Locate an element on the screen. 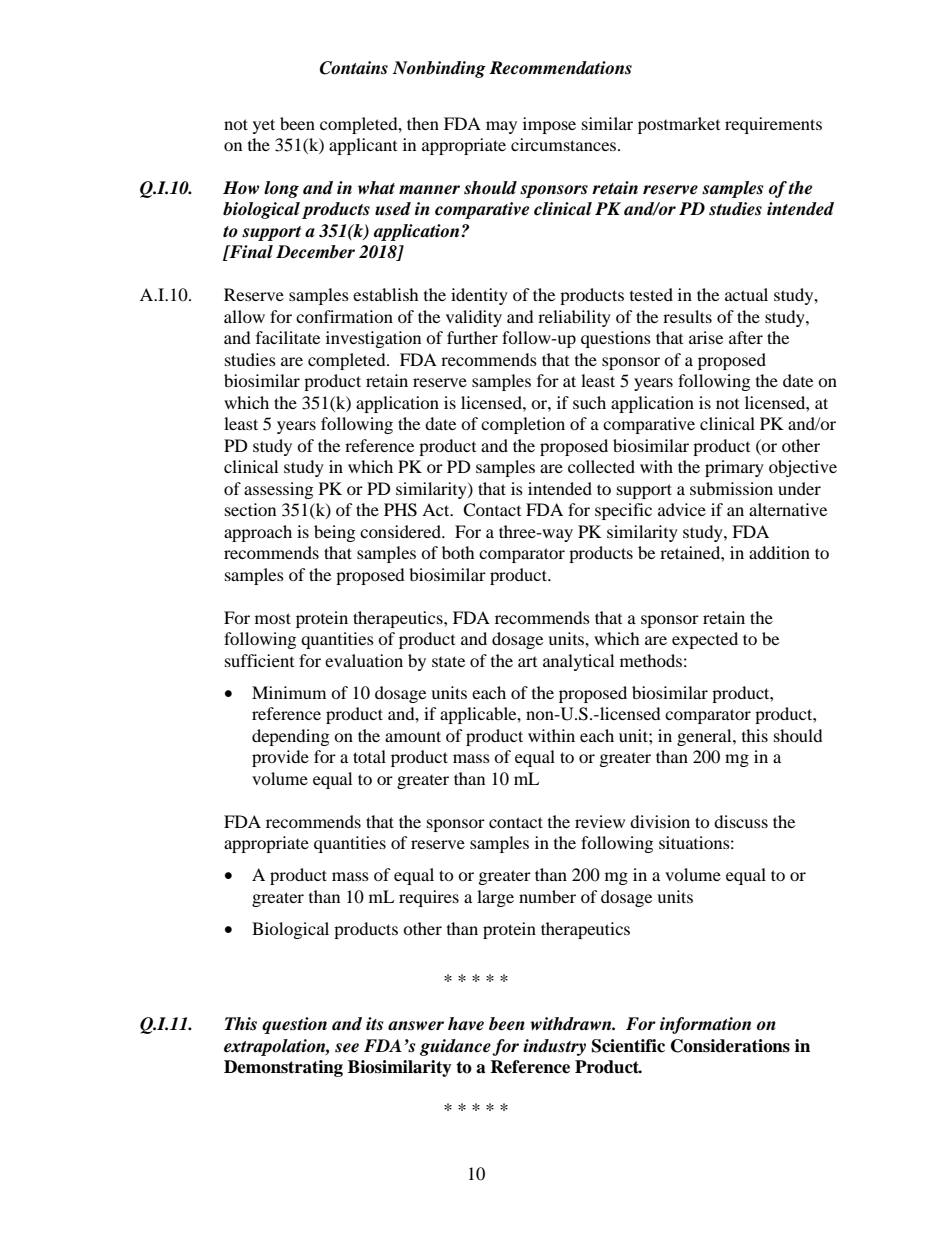 The width and height of the screenshot is (952, 1233). requirements is located at coordinates (773, 125).
